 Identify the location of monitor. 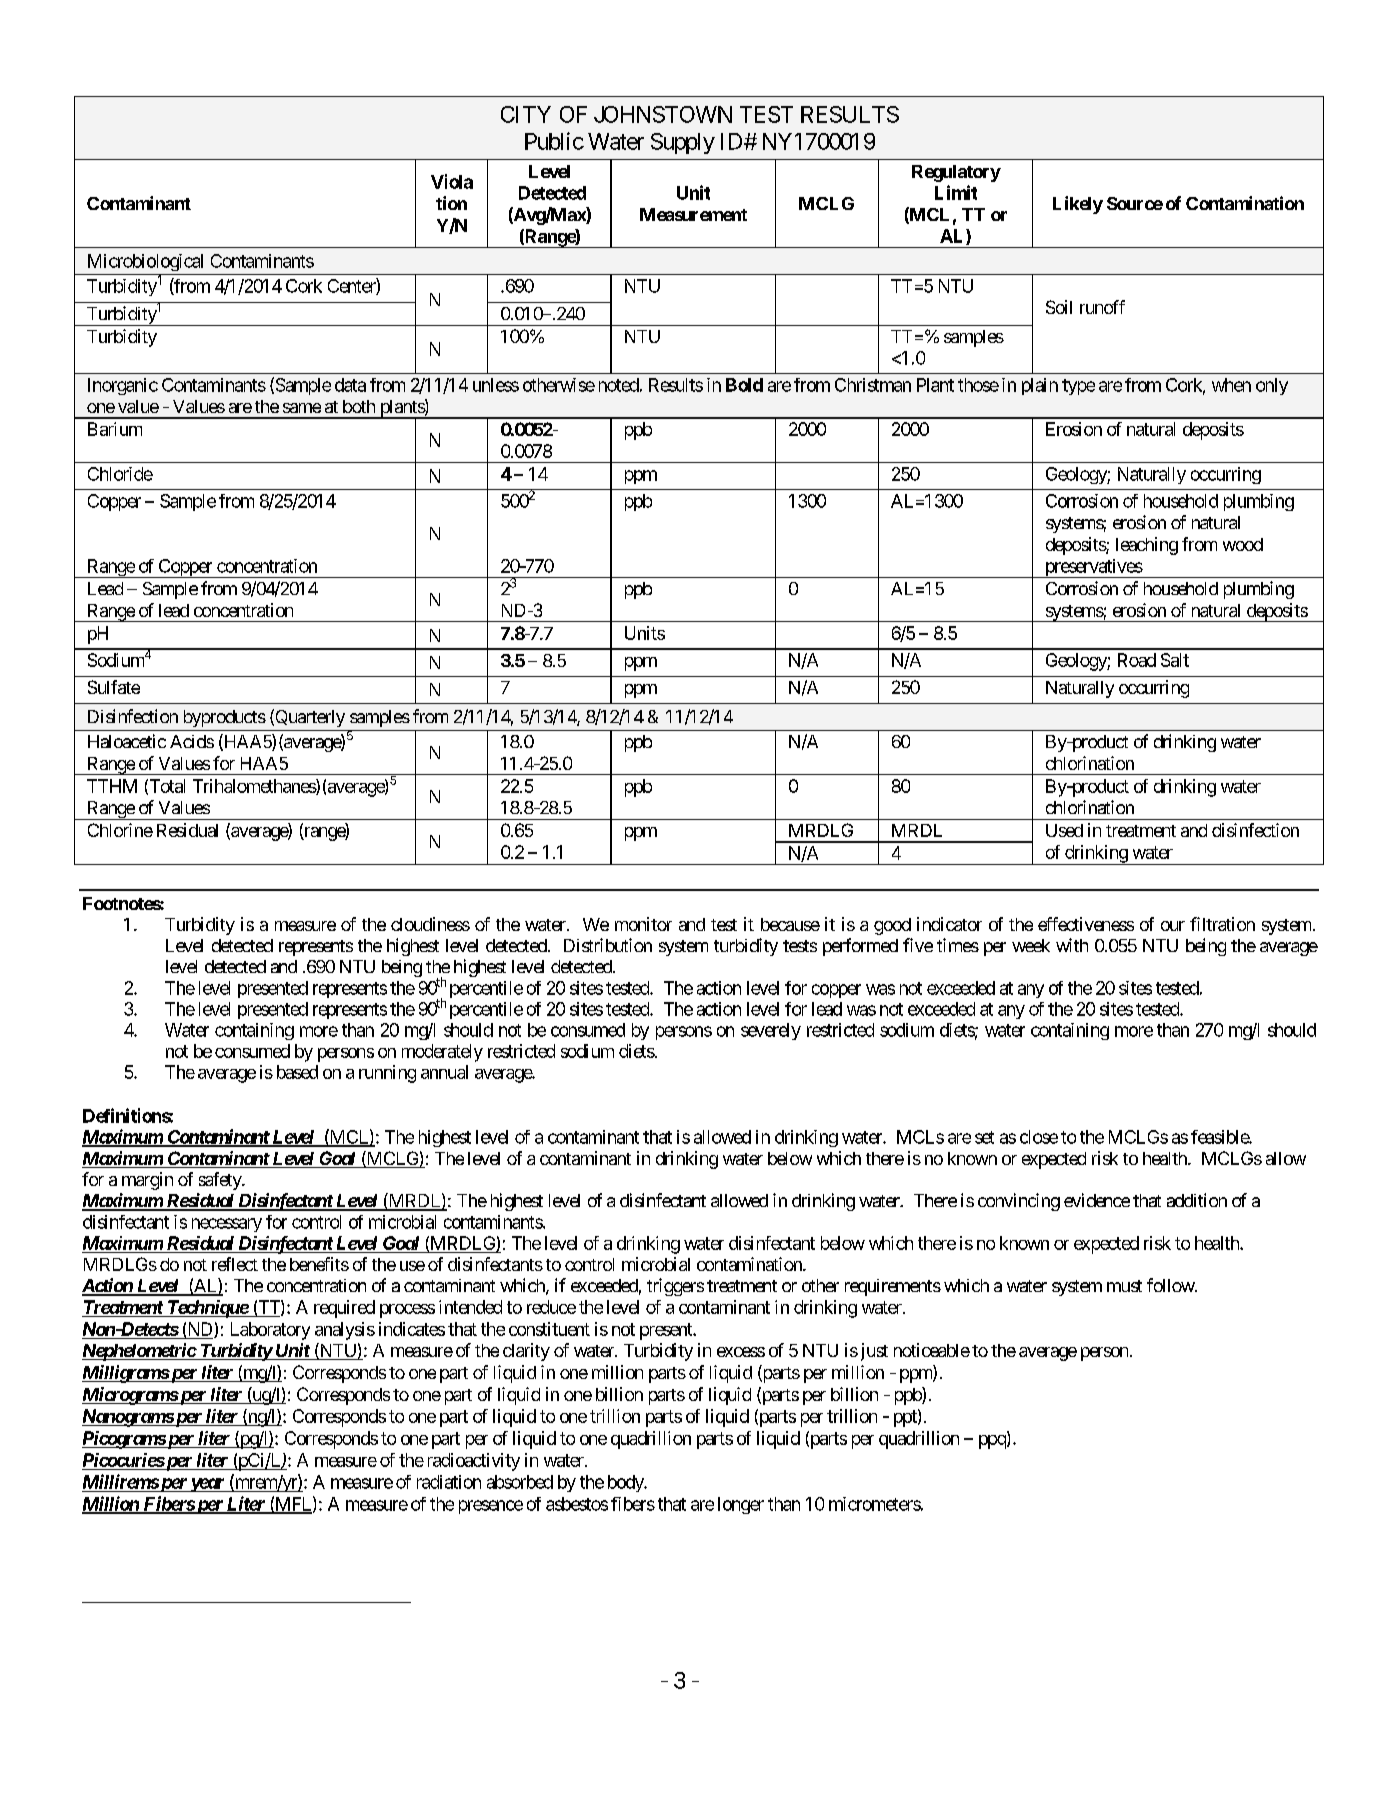
(643, 924).
